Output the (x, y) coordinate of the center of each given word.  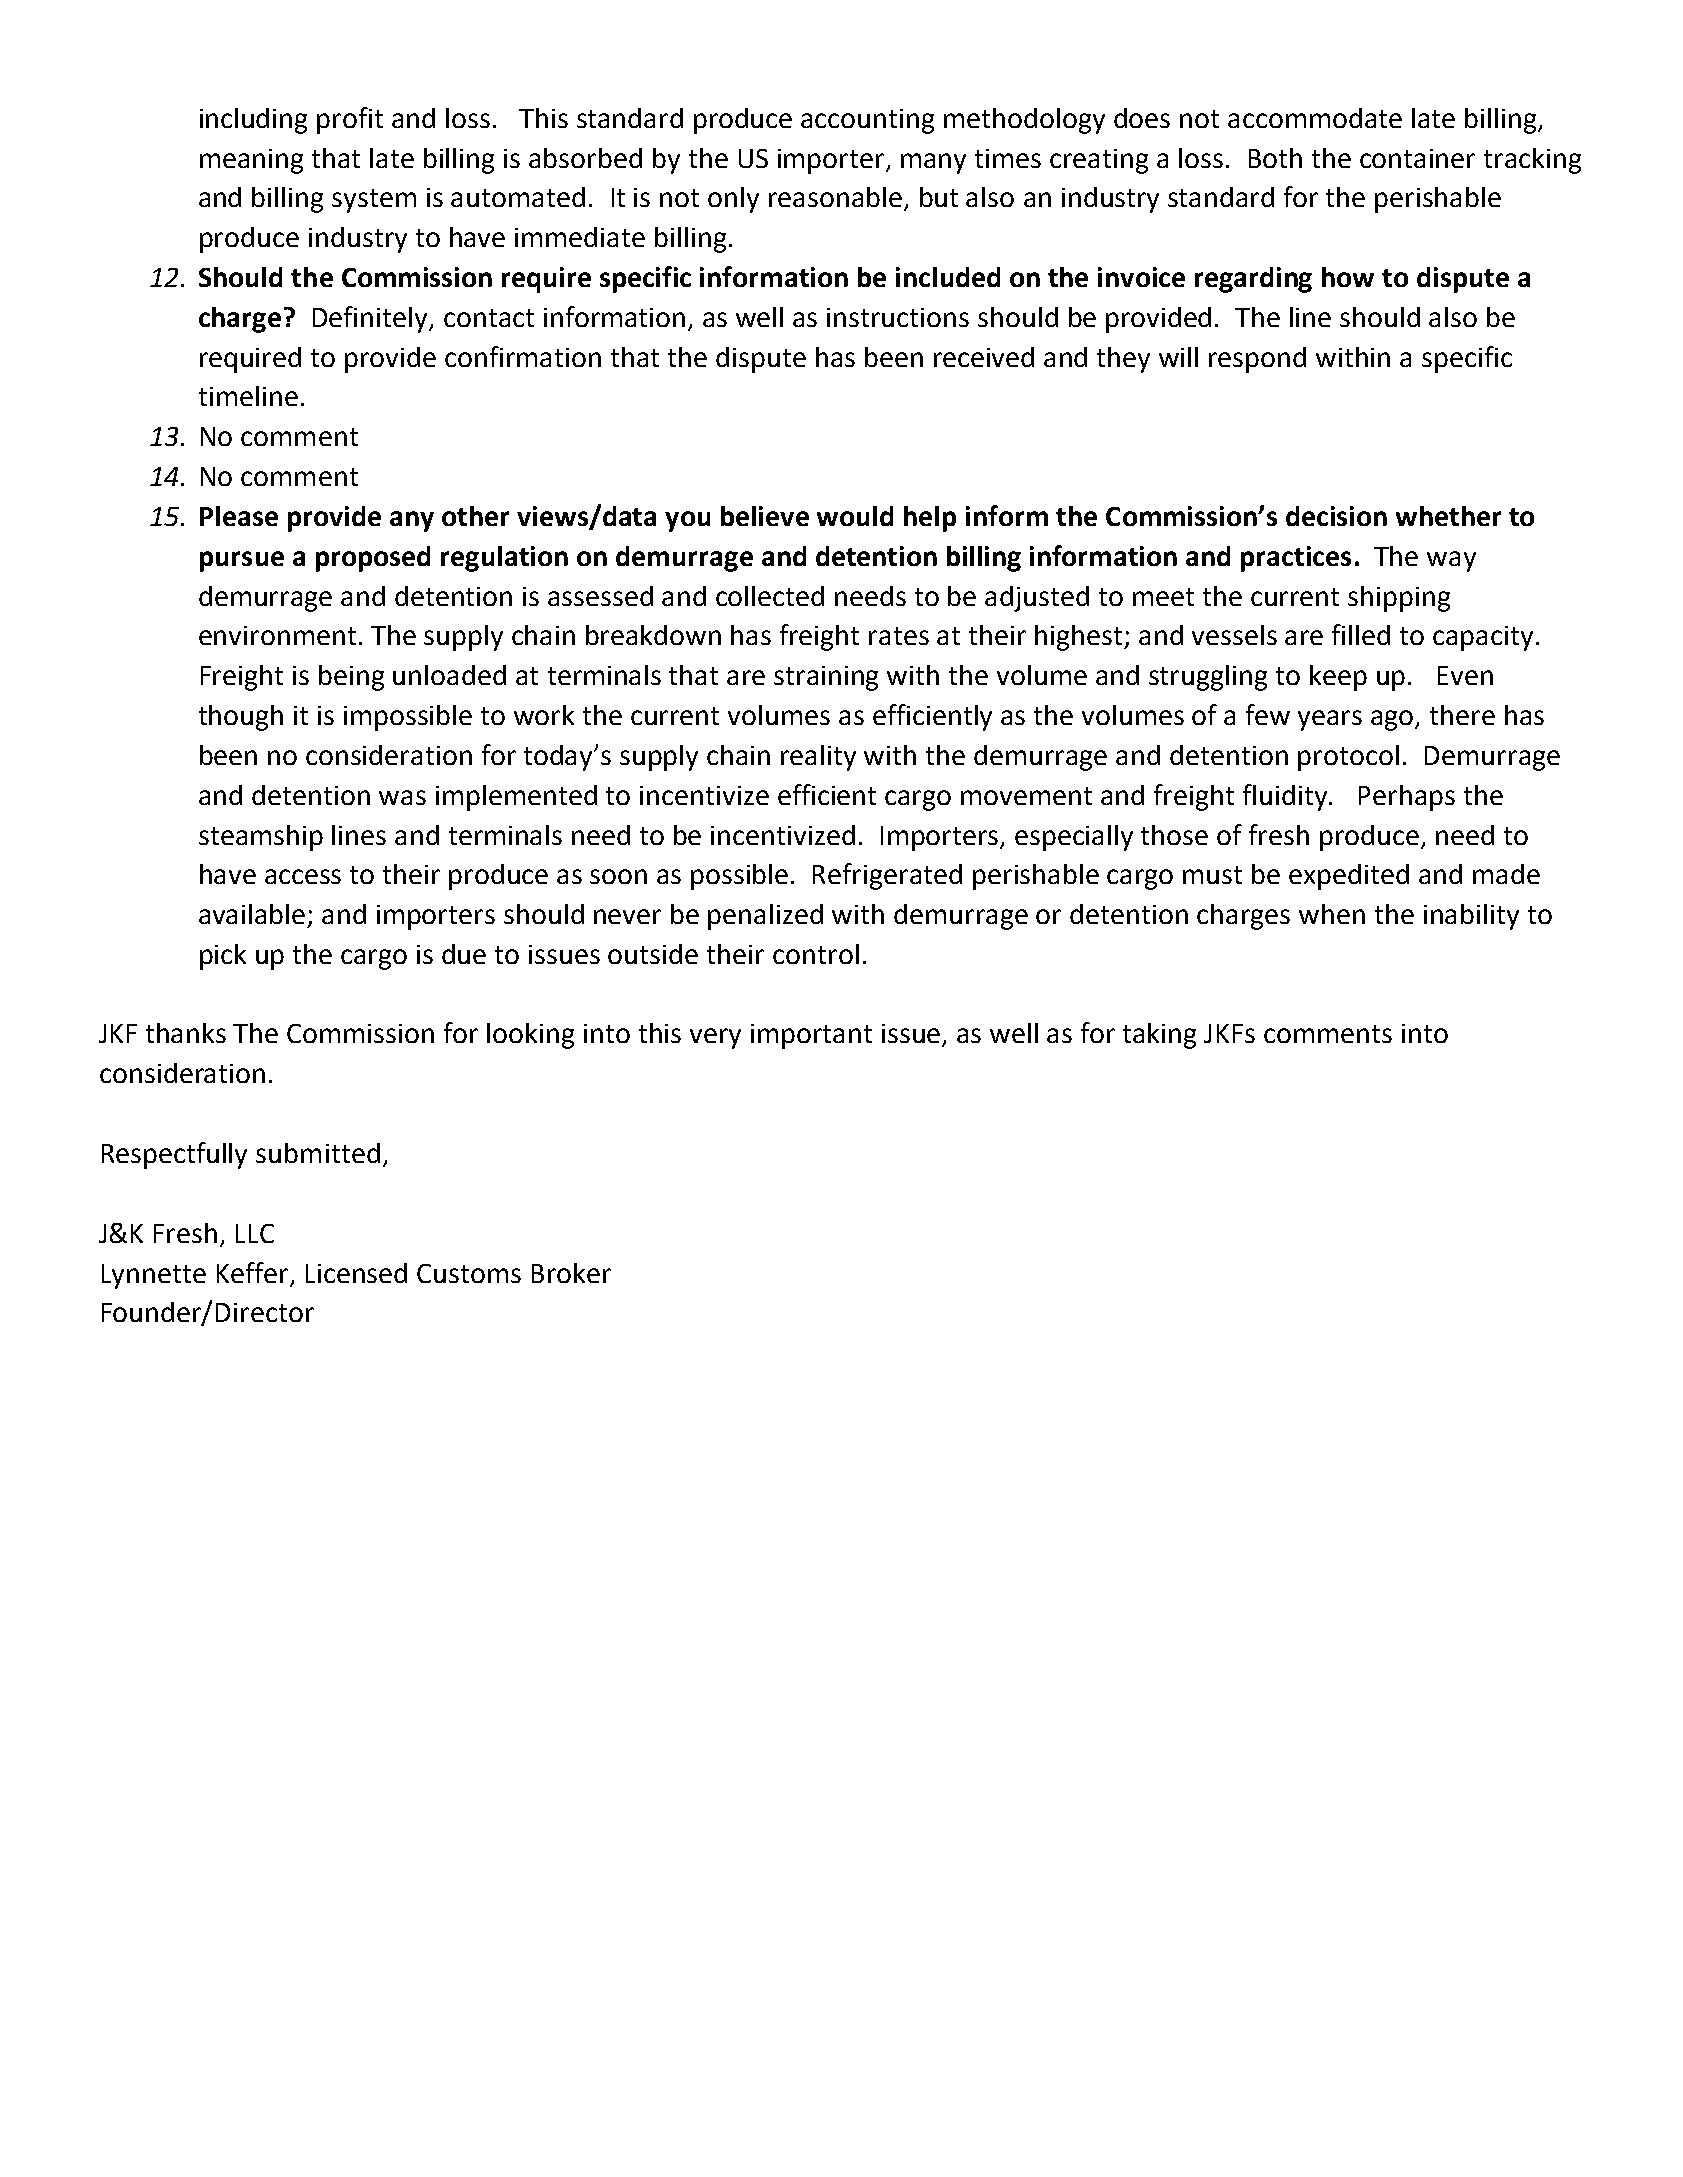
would (855, 516)
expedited (1349, 877)
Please (239, 516)
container (1417, 158)
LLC (255, 1233)
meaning (251, 161)
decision (1336, 516)
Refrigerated (887, 876)
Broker (571, 1273)
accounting (867, 121)
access (303, 876)
